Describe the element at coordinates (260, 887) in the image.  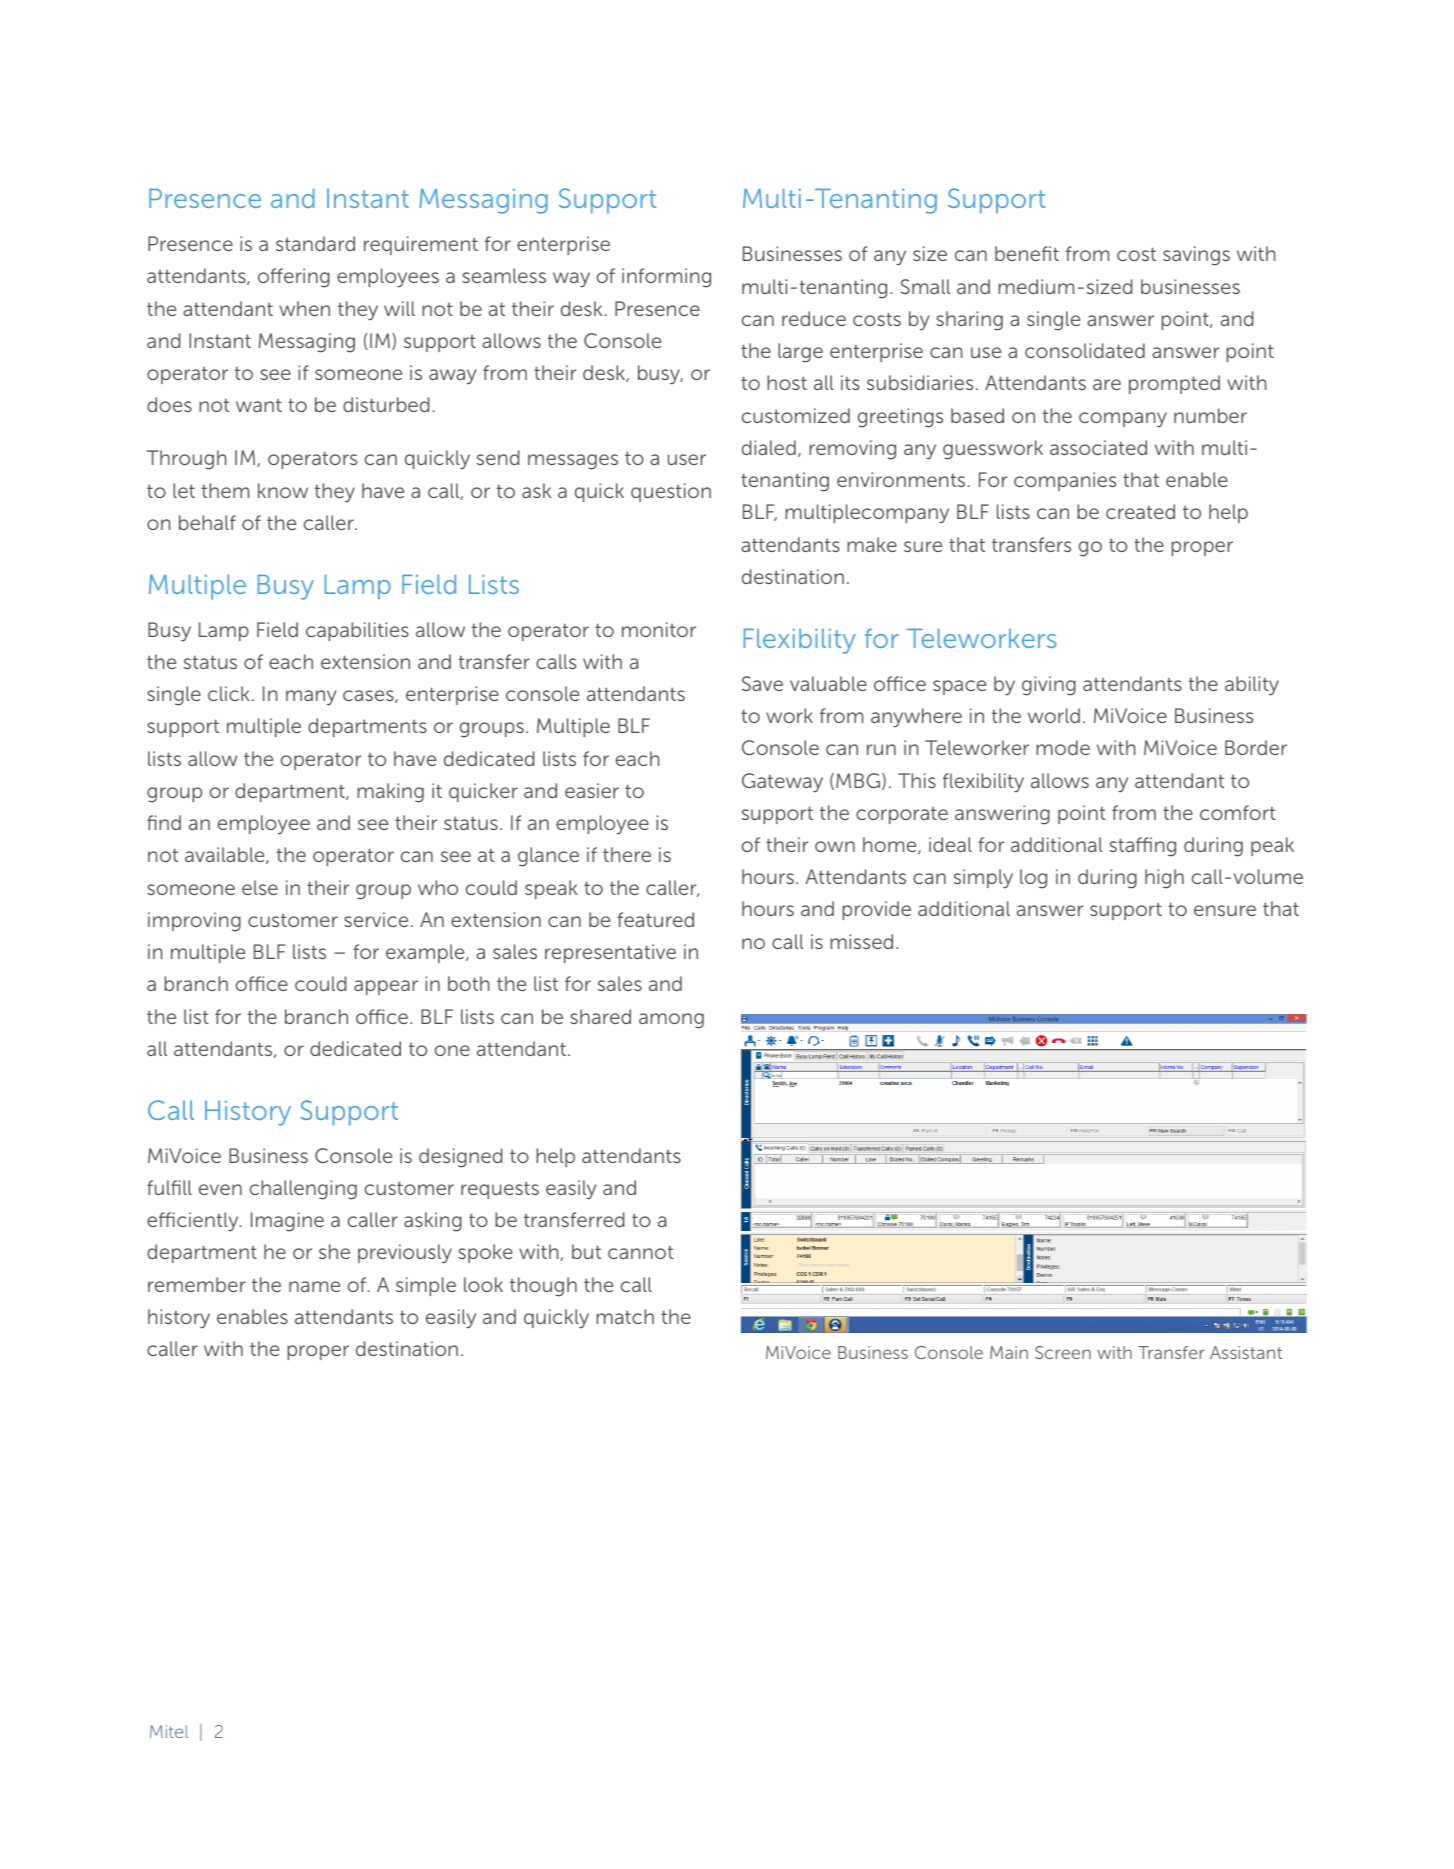
I see `else` at that location.
